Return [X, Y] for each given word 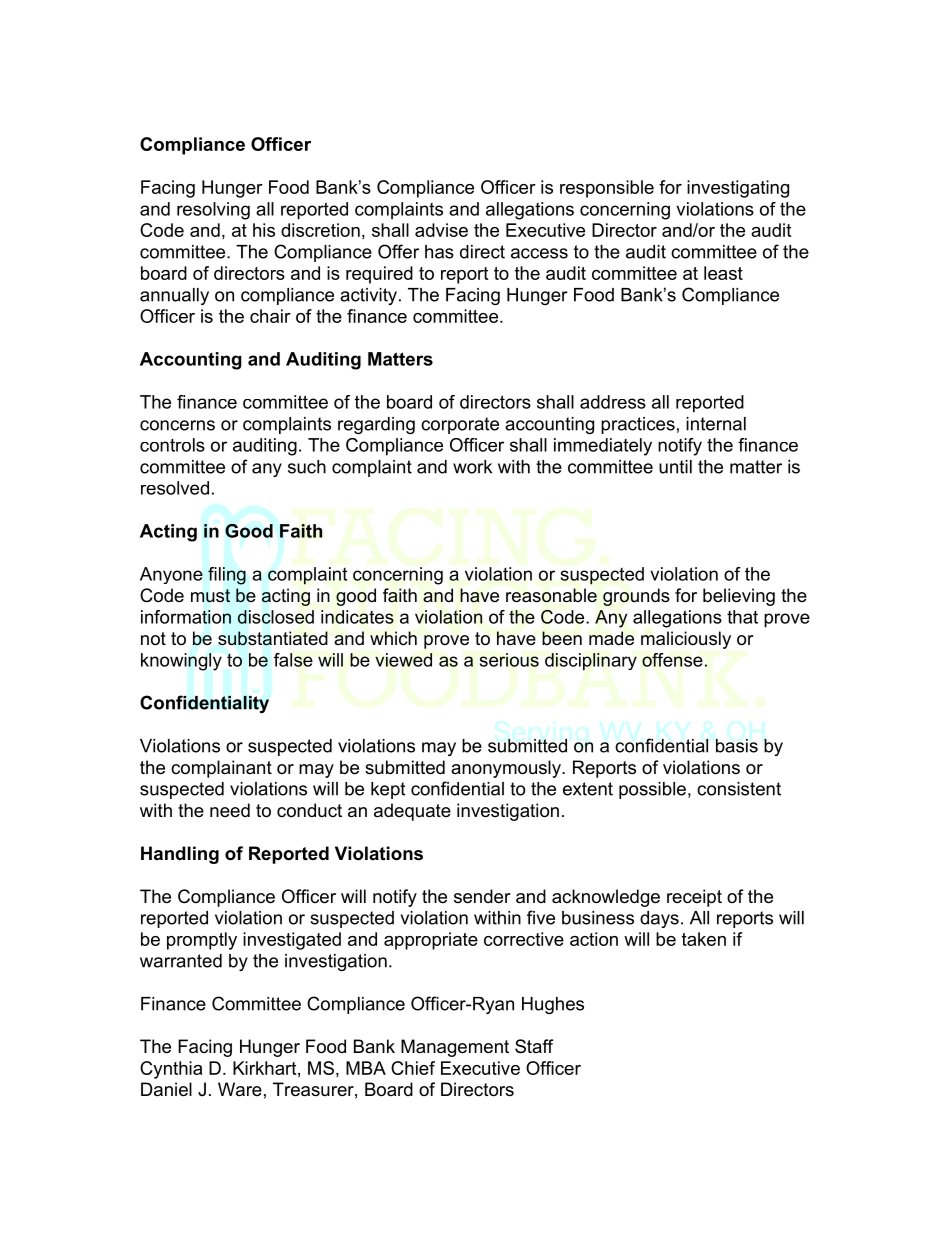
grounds [636, 597]
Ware [240, 1089]
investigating [738, 189]
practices [638, 425]
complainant [221, 769]
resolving [213, 211]
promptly [202, 941]
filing [227, 576]
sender [482, 896]
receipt [694, 898]
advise [441, 230]
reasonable [551, 595]
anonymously [507, 769]
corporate [460, 425]
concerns [177, 425]
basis [737, 746]
